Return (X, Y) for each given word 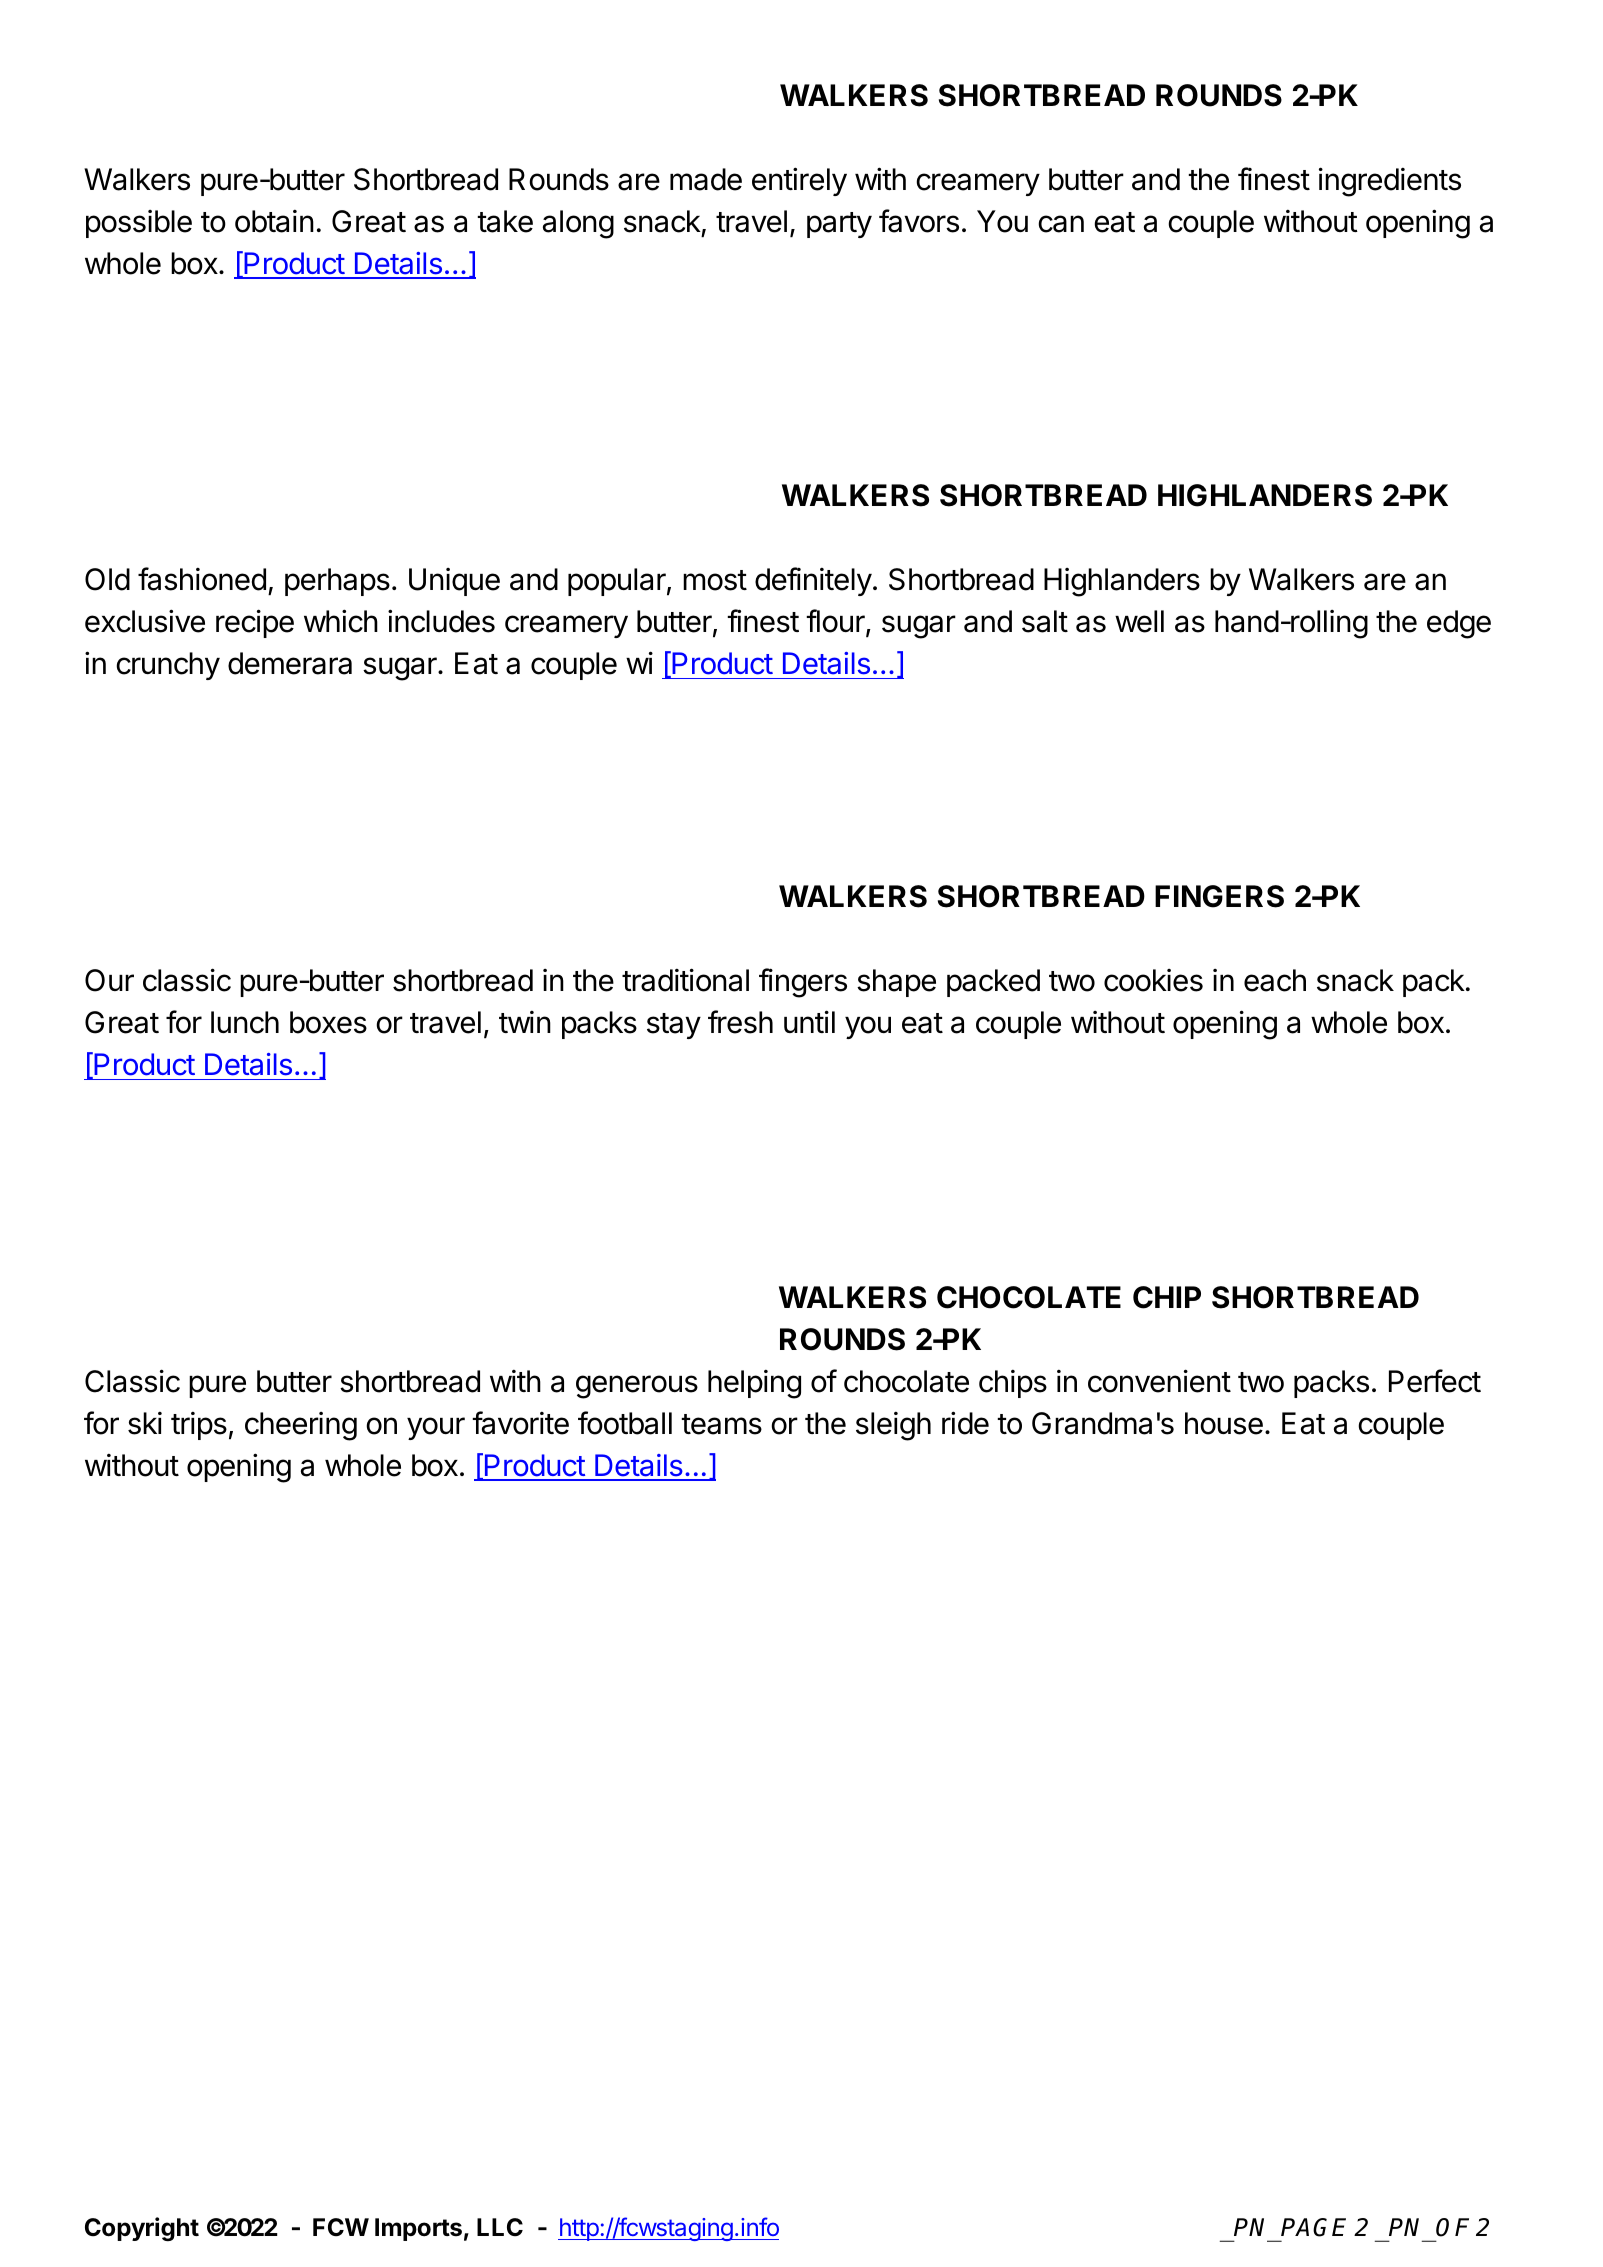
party (839, 225)
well (1139, 621)
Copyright (142, 2229)
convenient (1159, 1381)
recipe (255, 623)
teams (721, 1424)
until (809, 1021)
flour (836, 622)
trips (199, 1426)
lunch (245, 1022)
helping (754, 1384)
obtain (274, 221)
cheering (301, 1426)
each (1275, 980)
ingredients (1390, 182)
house (1224, 1423)
